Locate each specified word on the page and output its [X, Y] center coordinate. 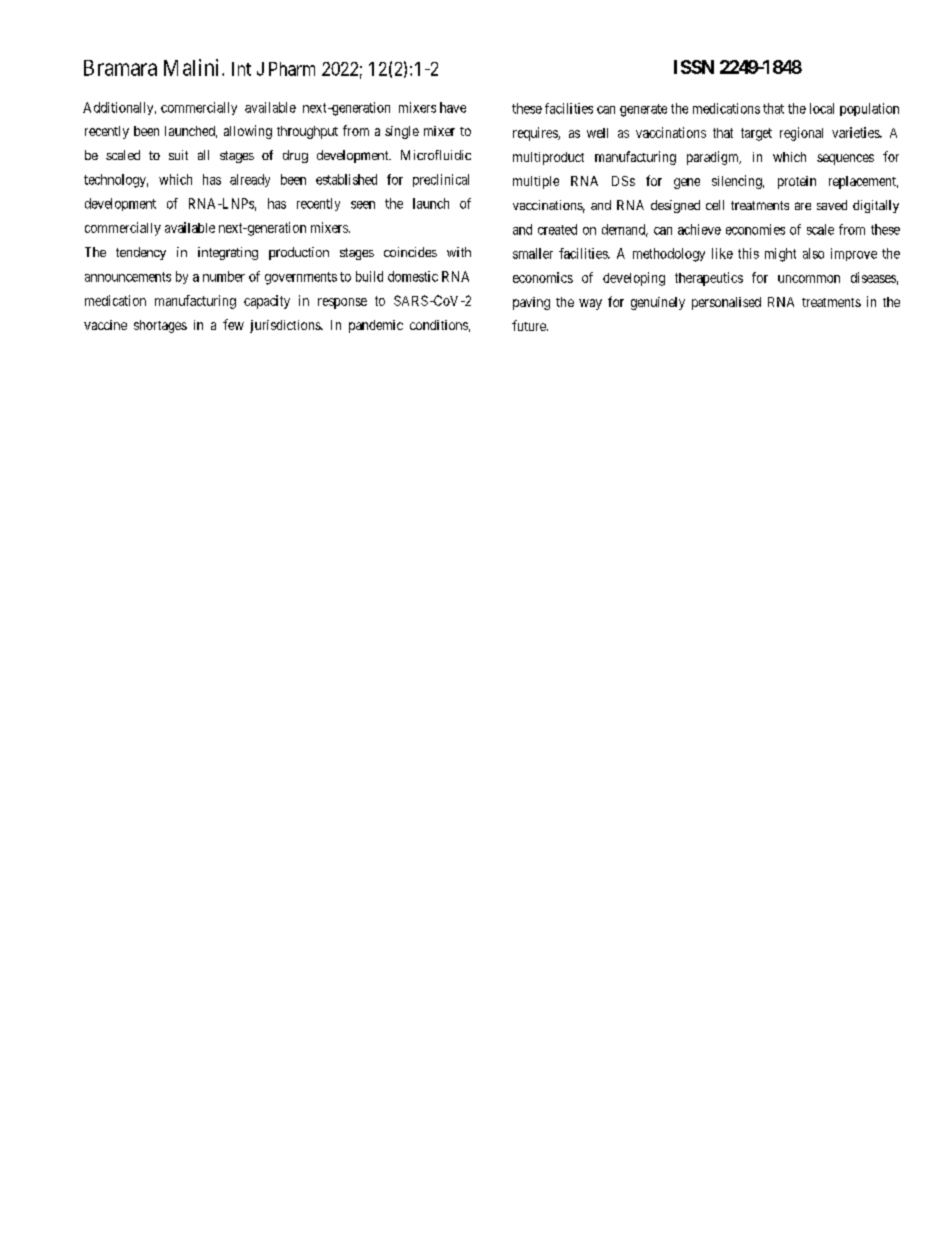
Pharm [292, 69]
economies [755, 229]
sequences [845, 159]
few [233, 324]
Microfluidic [436, 155]
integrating [228, 253]
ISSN [694, 67]
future [530, 325]
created [557, 229]
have [453, 107]
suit [178, 155]
